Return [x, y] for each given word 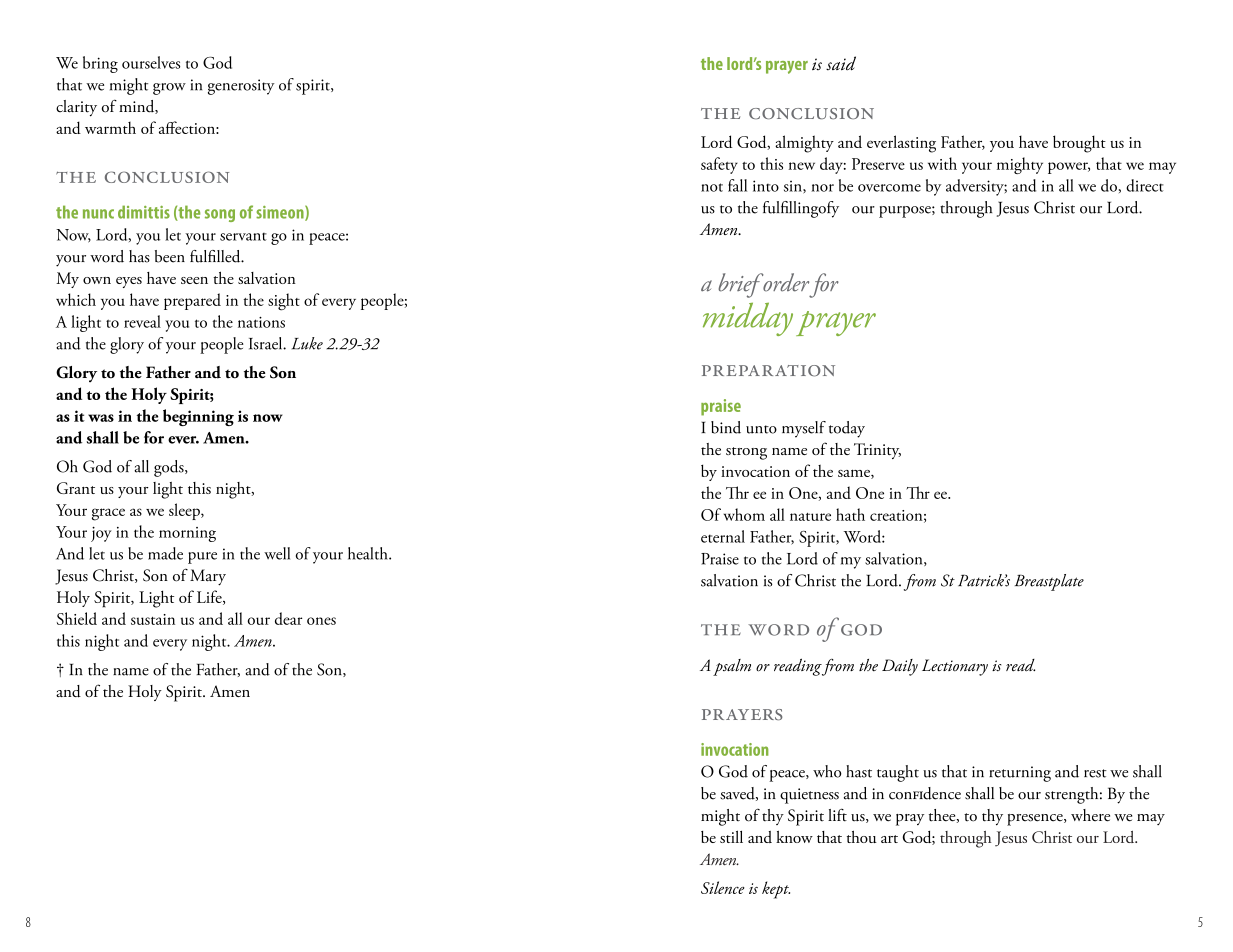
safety [719, 165]
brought [1079, 144]
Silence [723, 887]
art [889, 839]
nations [261, 322]
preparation [768, 371]
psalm [732, 667]
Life [210, 597]
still [731, 836]
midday [748, 319]
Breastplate [1049, 582]
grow [169, 89]
